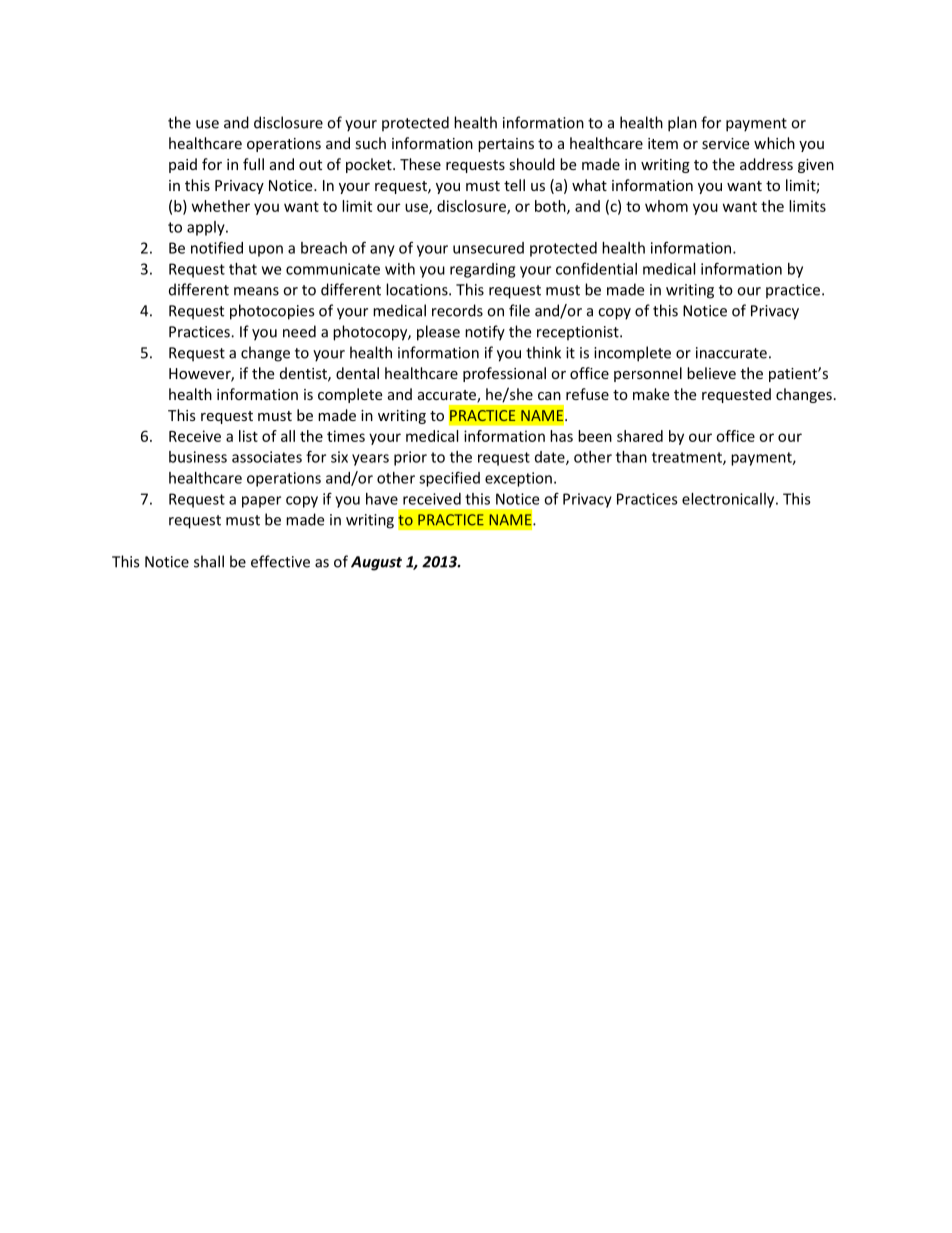 Image resolution: width=952 pixels, height=1233 pixels. What do you see at coordinates (248, 436) in the document?
I see `list` at bounding box center [248, 436].
